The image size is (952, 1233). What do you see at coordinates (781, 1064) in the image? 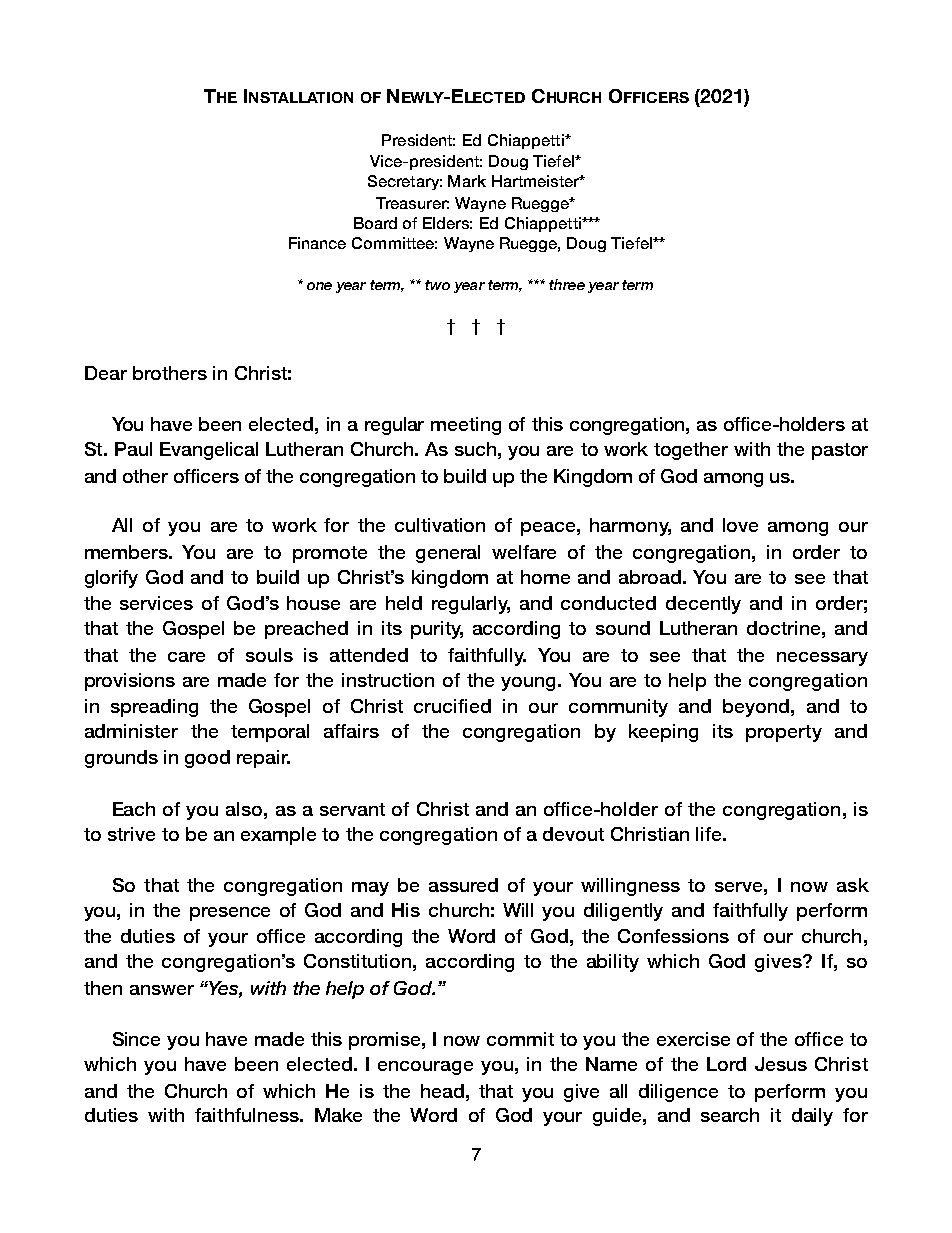
I see `Jesus` at bounding box center [781, 1064].
